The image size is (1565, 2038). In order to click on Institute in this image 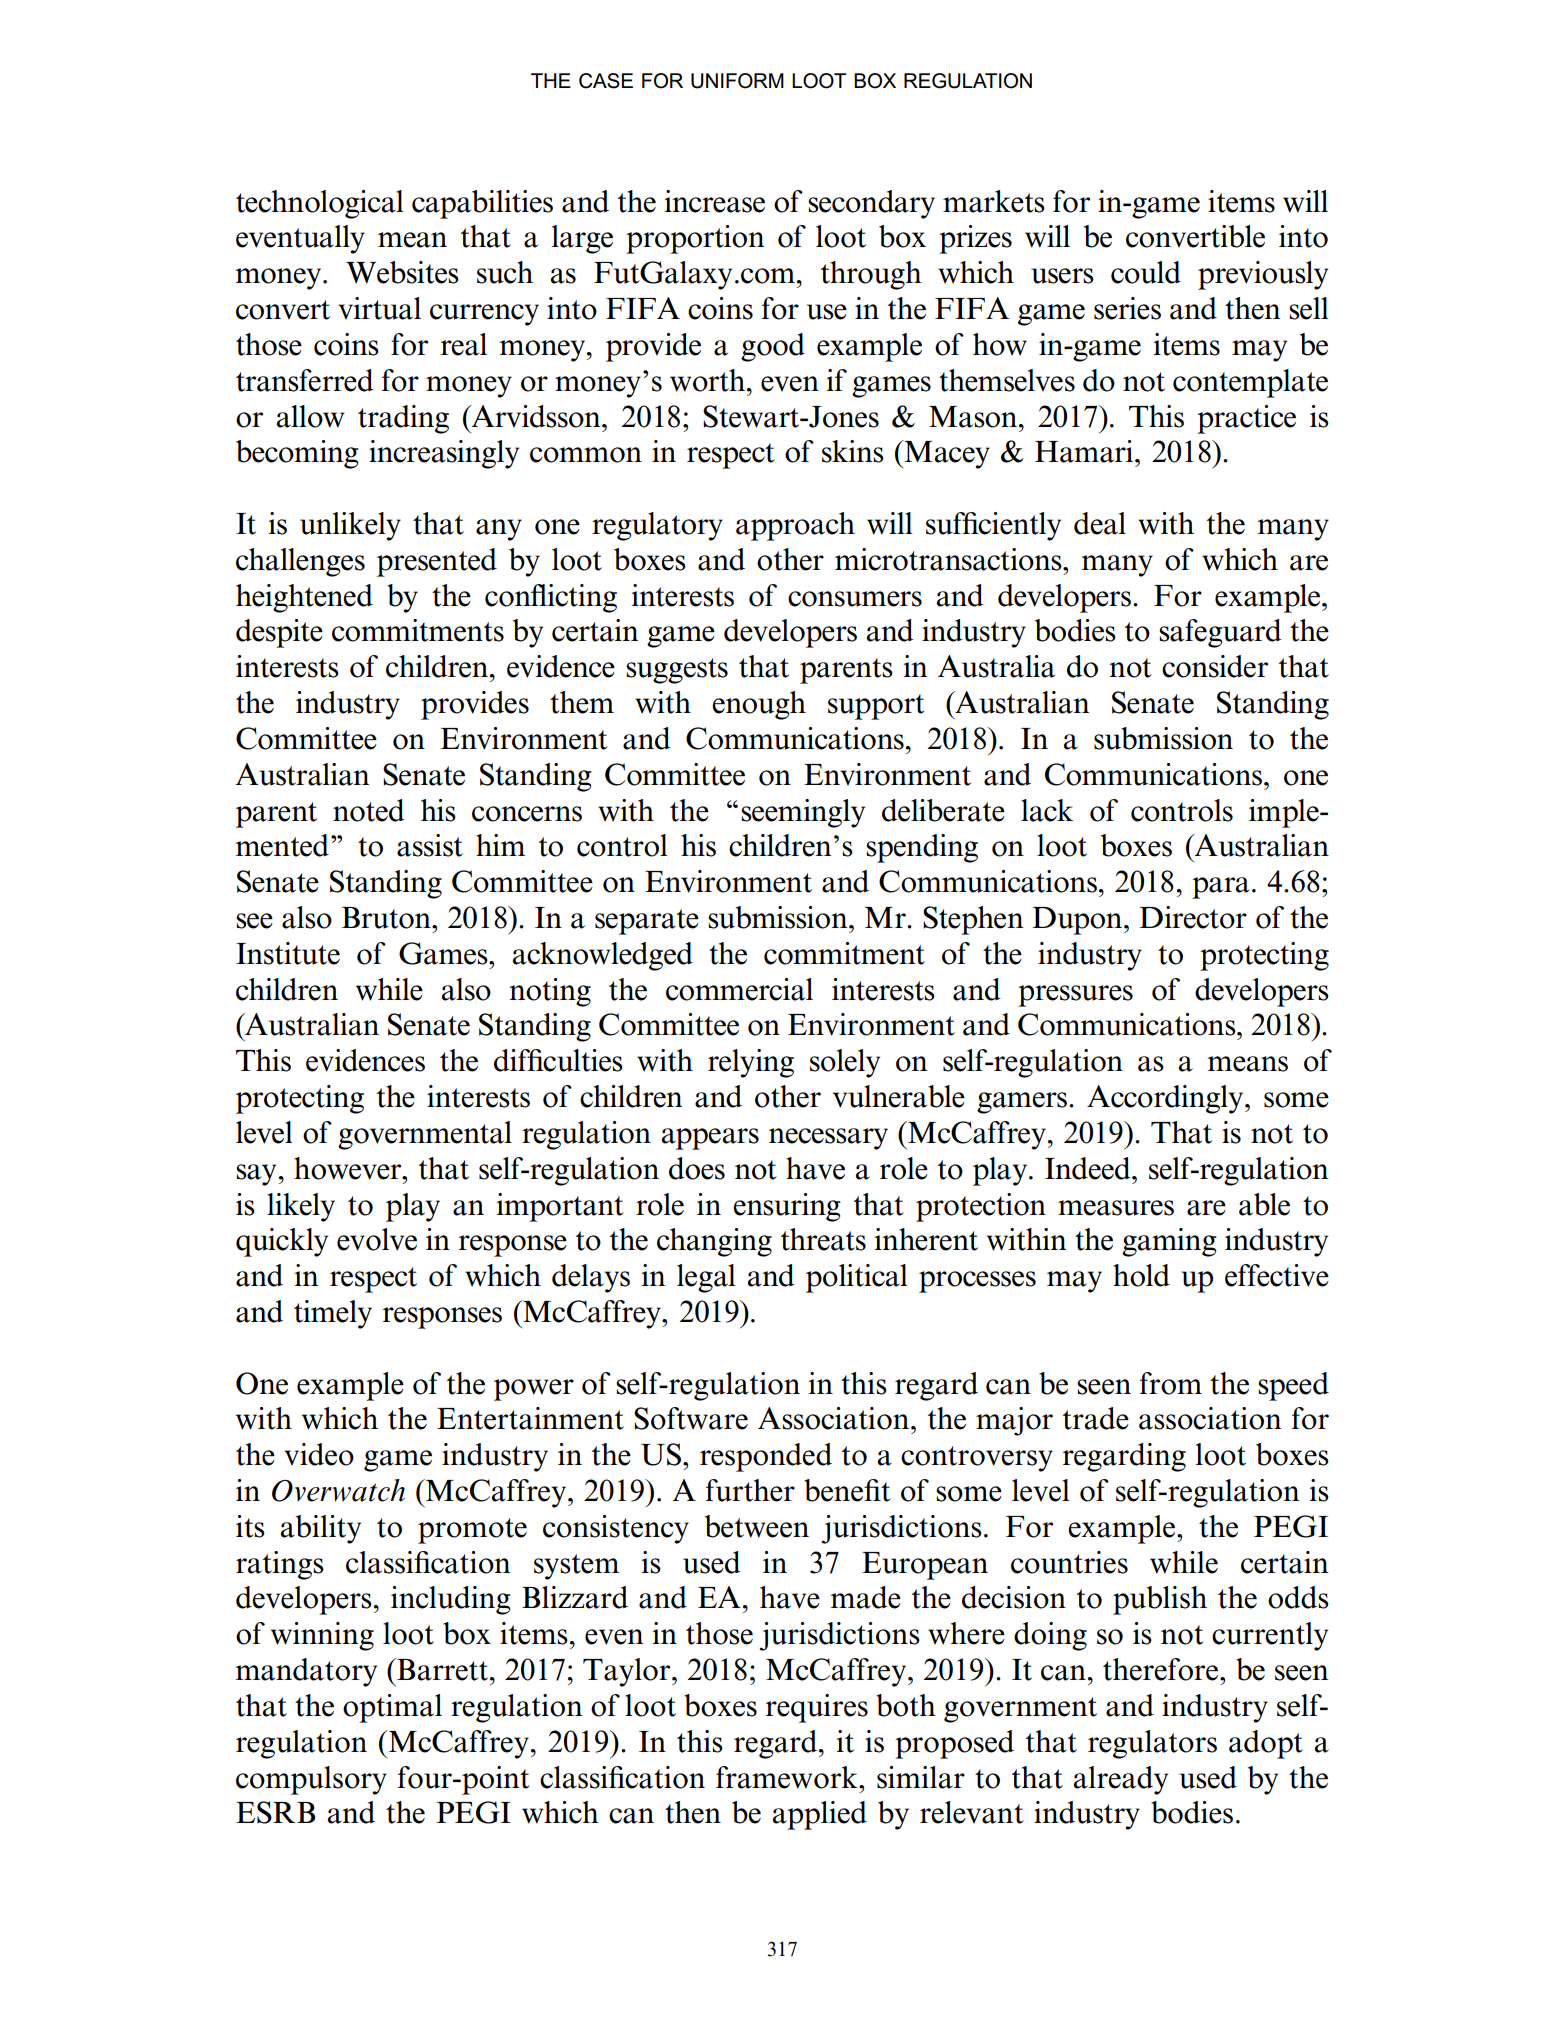, I will do `click(288, 953)`.
